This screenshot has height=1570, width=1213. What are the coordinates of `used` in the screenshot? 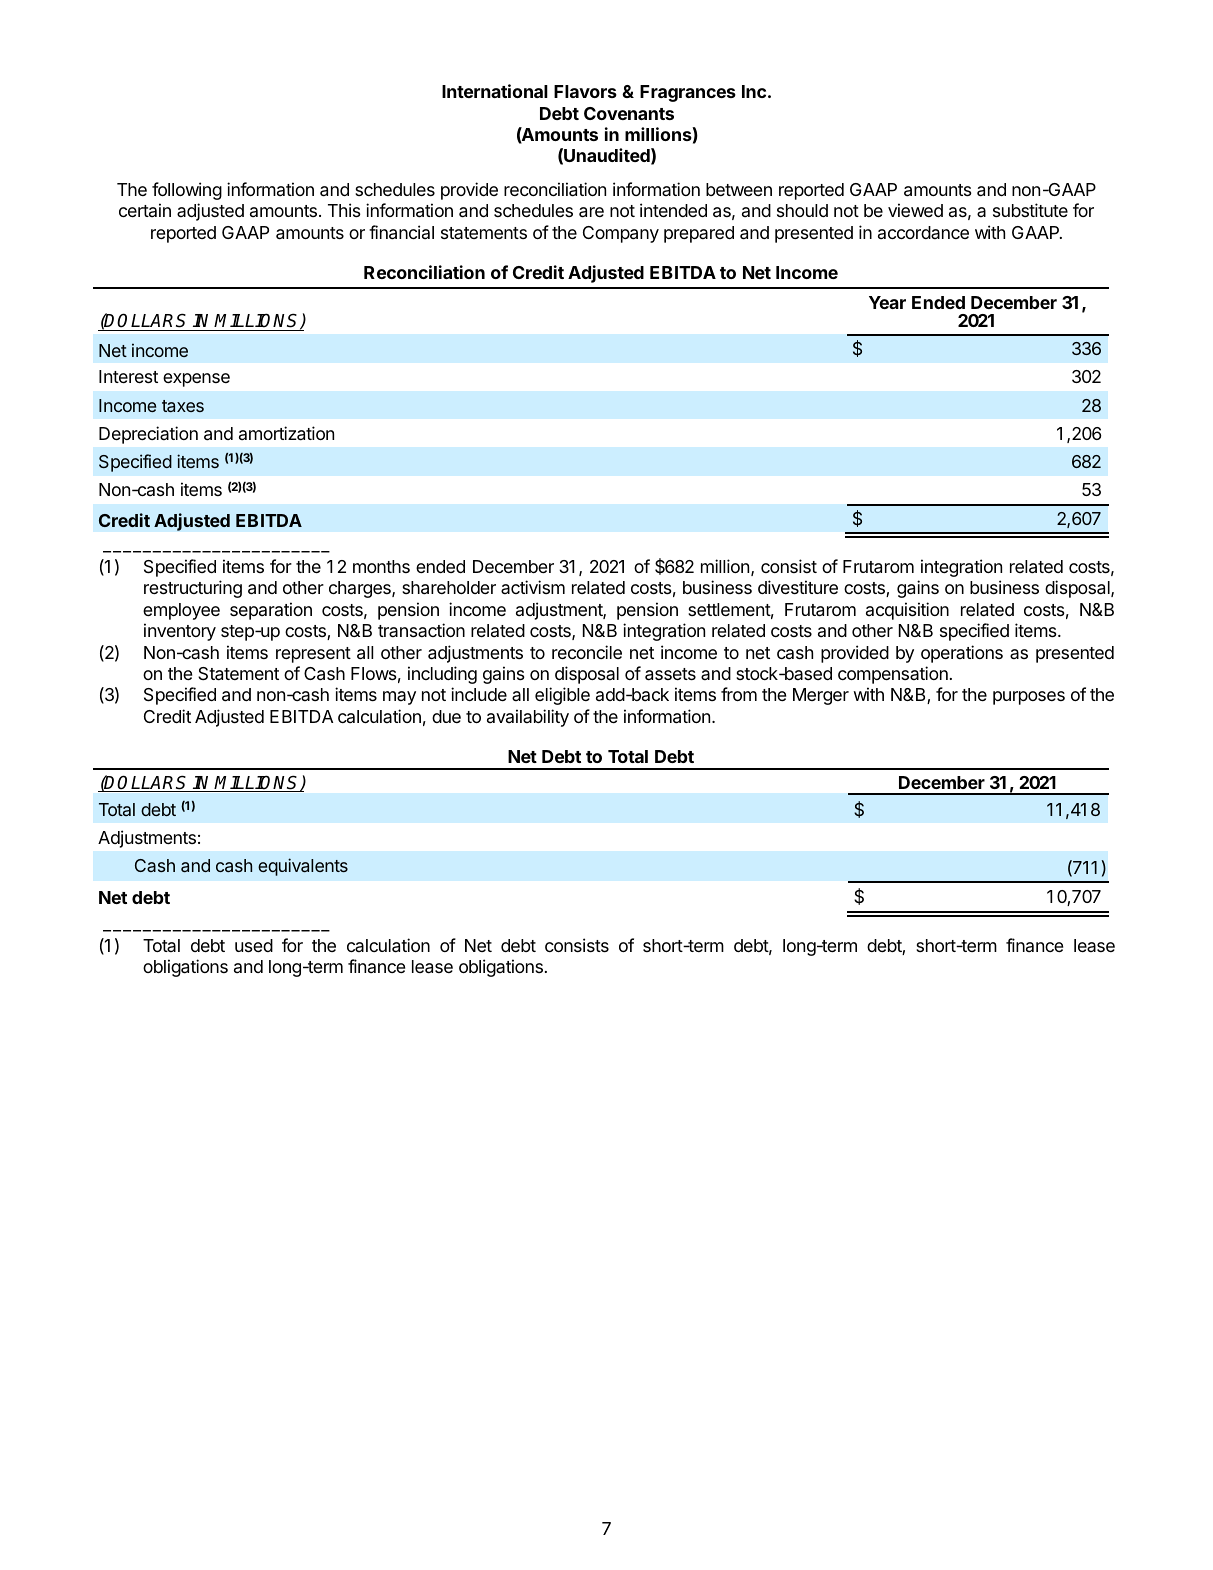 It's located at (254, 945).
